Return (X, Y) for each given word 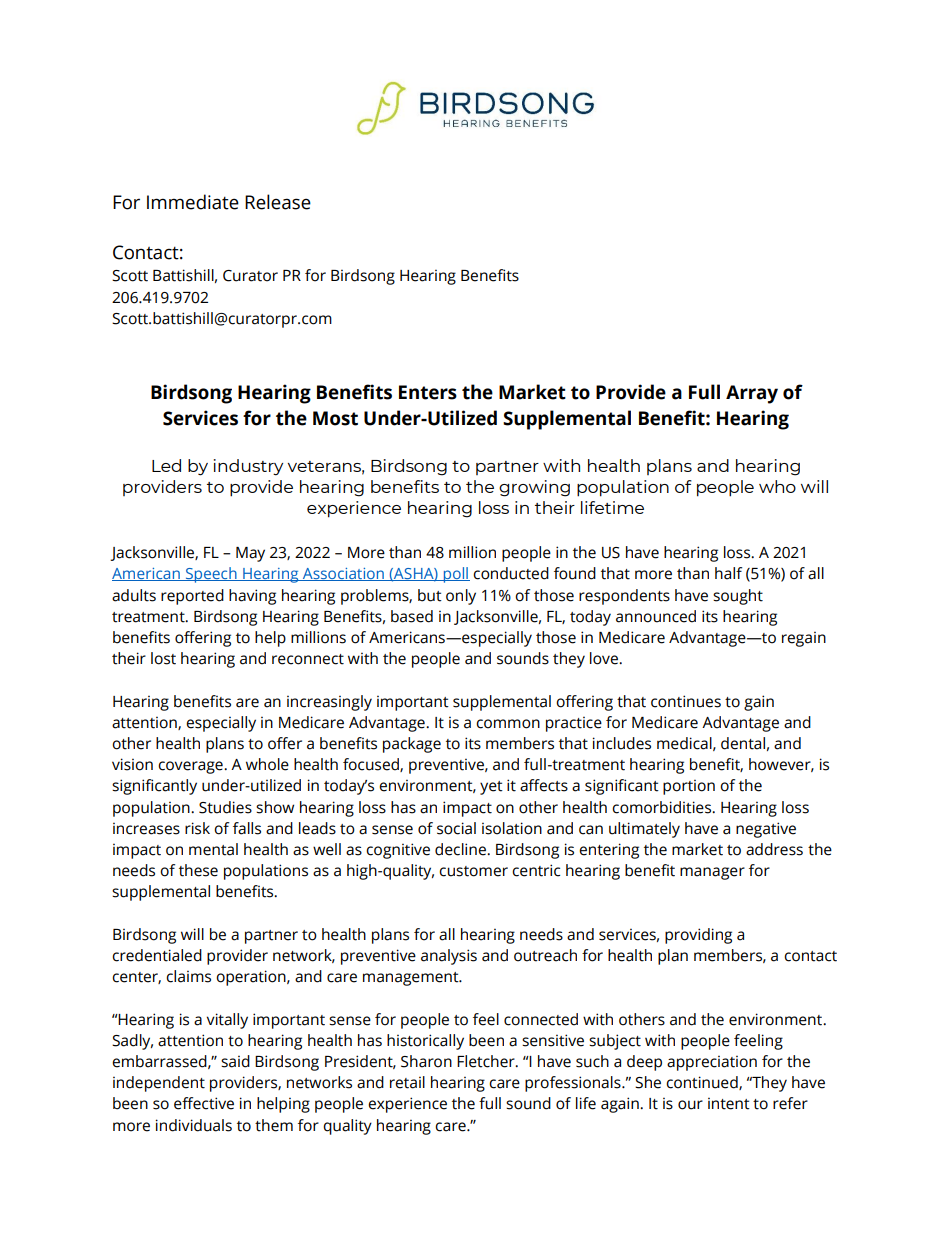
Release (278, 202)
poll (455, 575)
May (250, 554)
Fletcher (487, 1061)
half (728, 573)
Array (752, 394)
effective (204, 1103)
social (456, 828)
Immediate (193, 202)
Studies (225, 807)
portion (689, 787)
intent (729, 1103)
